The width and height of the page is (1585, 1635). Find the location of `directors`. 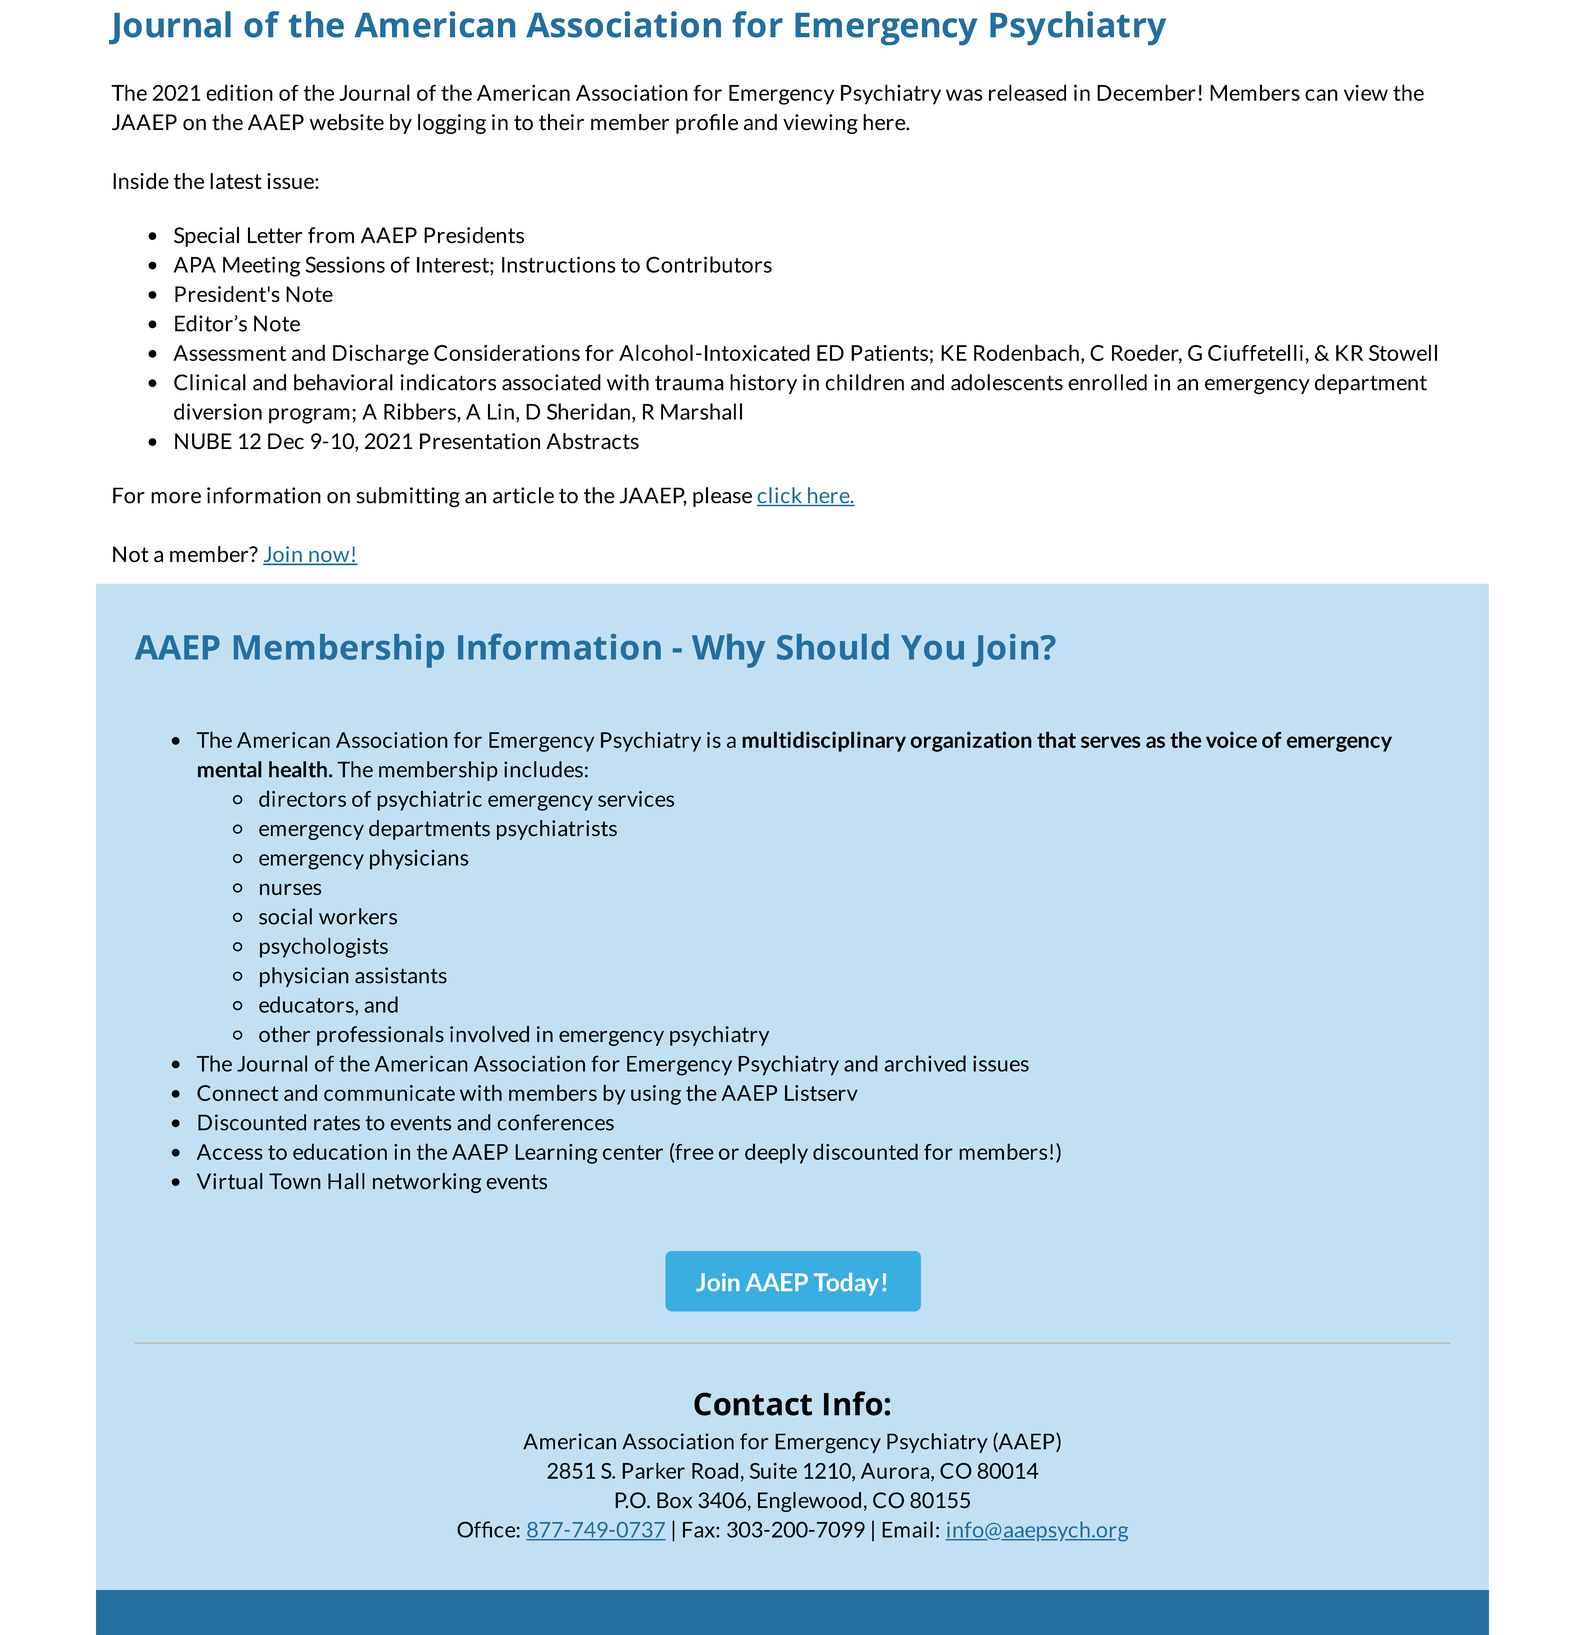

directors is located at coordinates (302, 798).
